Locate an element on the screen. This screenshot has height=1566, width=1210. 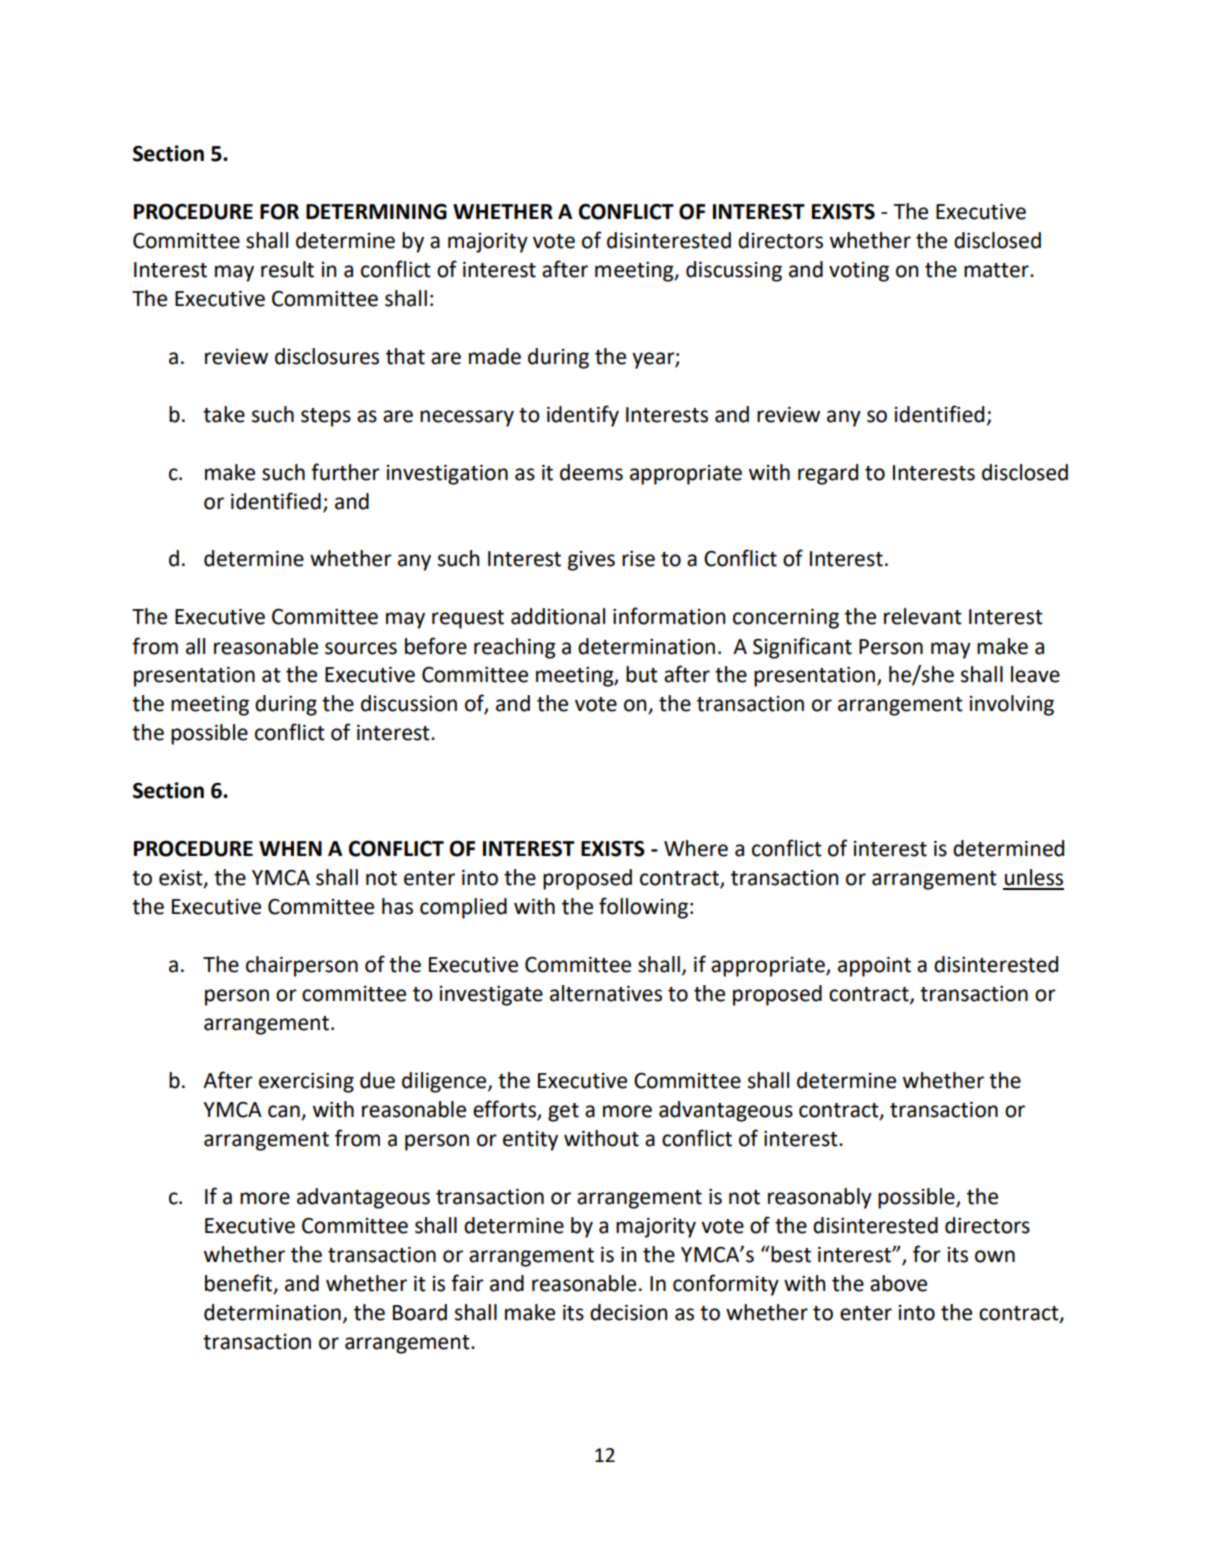
result is located at coordinates (287, 269).
